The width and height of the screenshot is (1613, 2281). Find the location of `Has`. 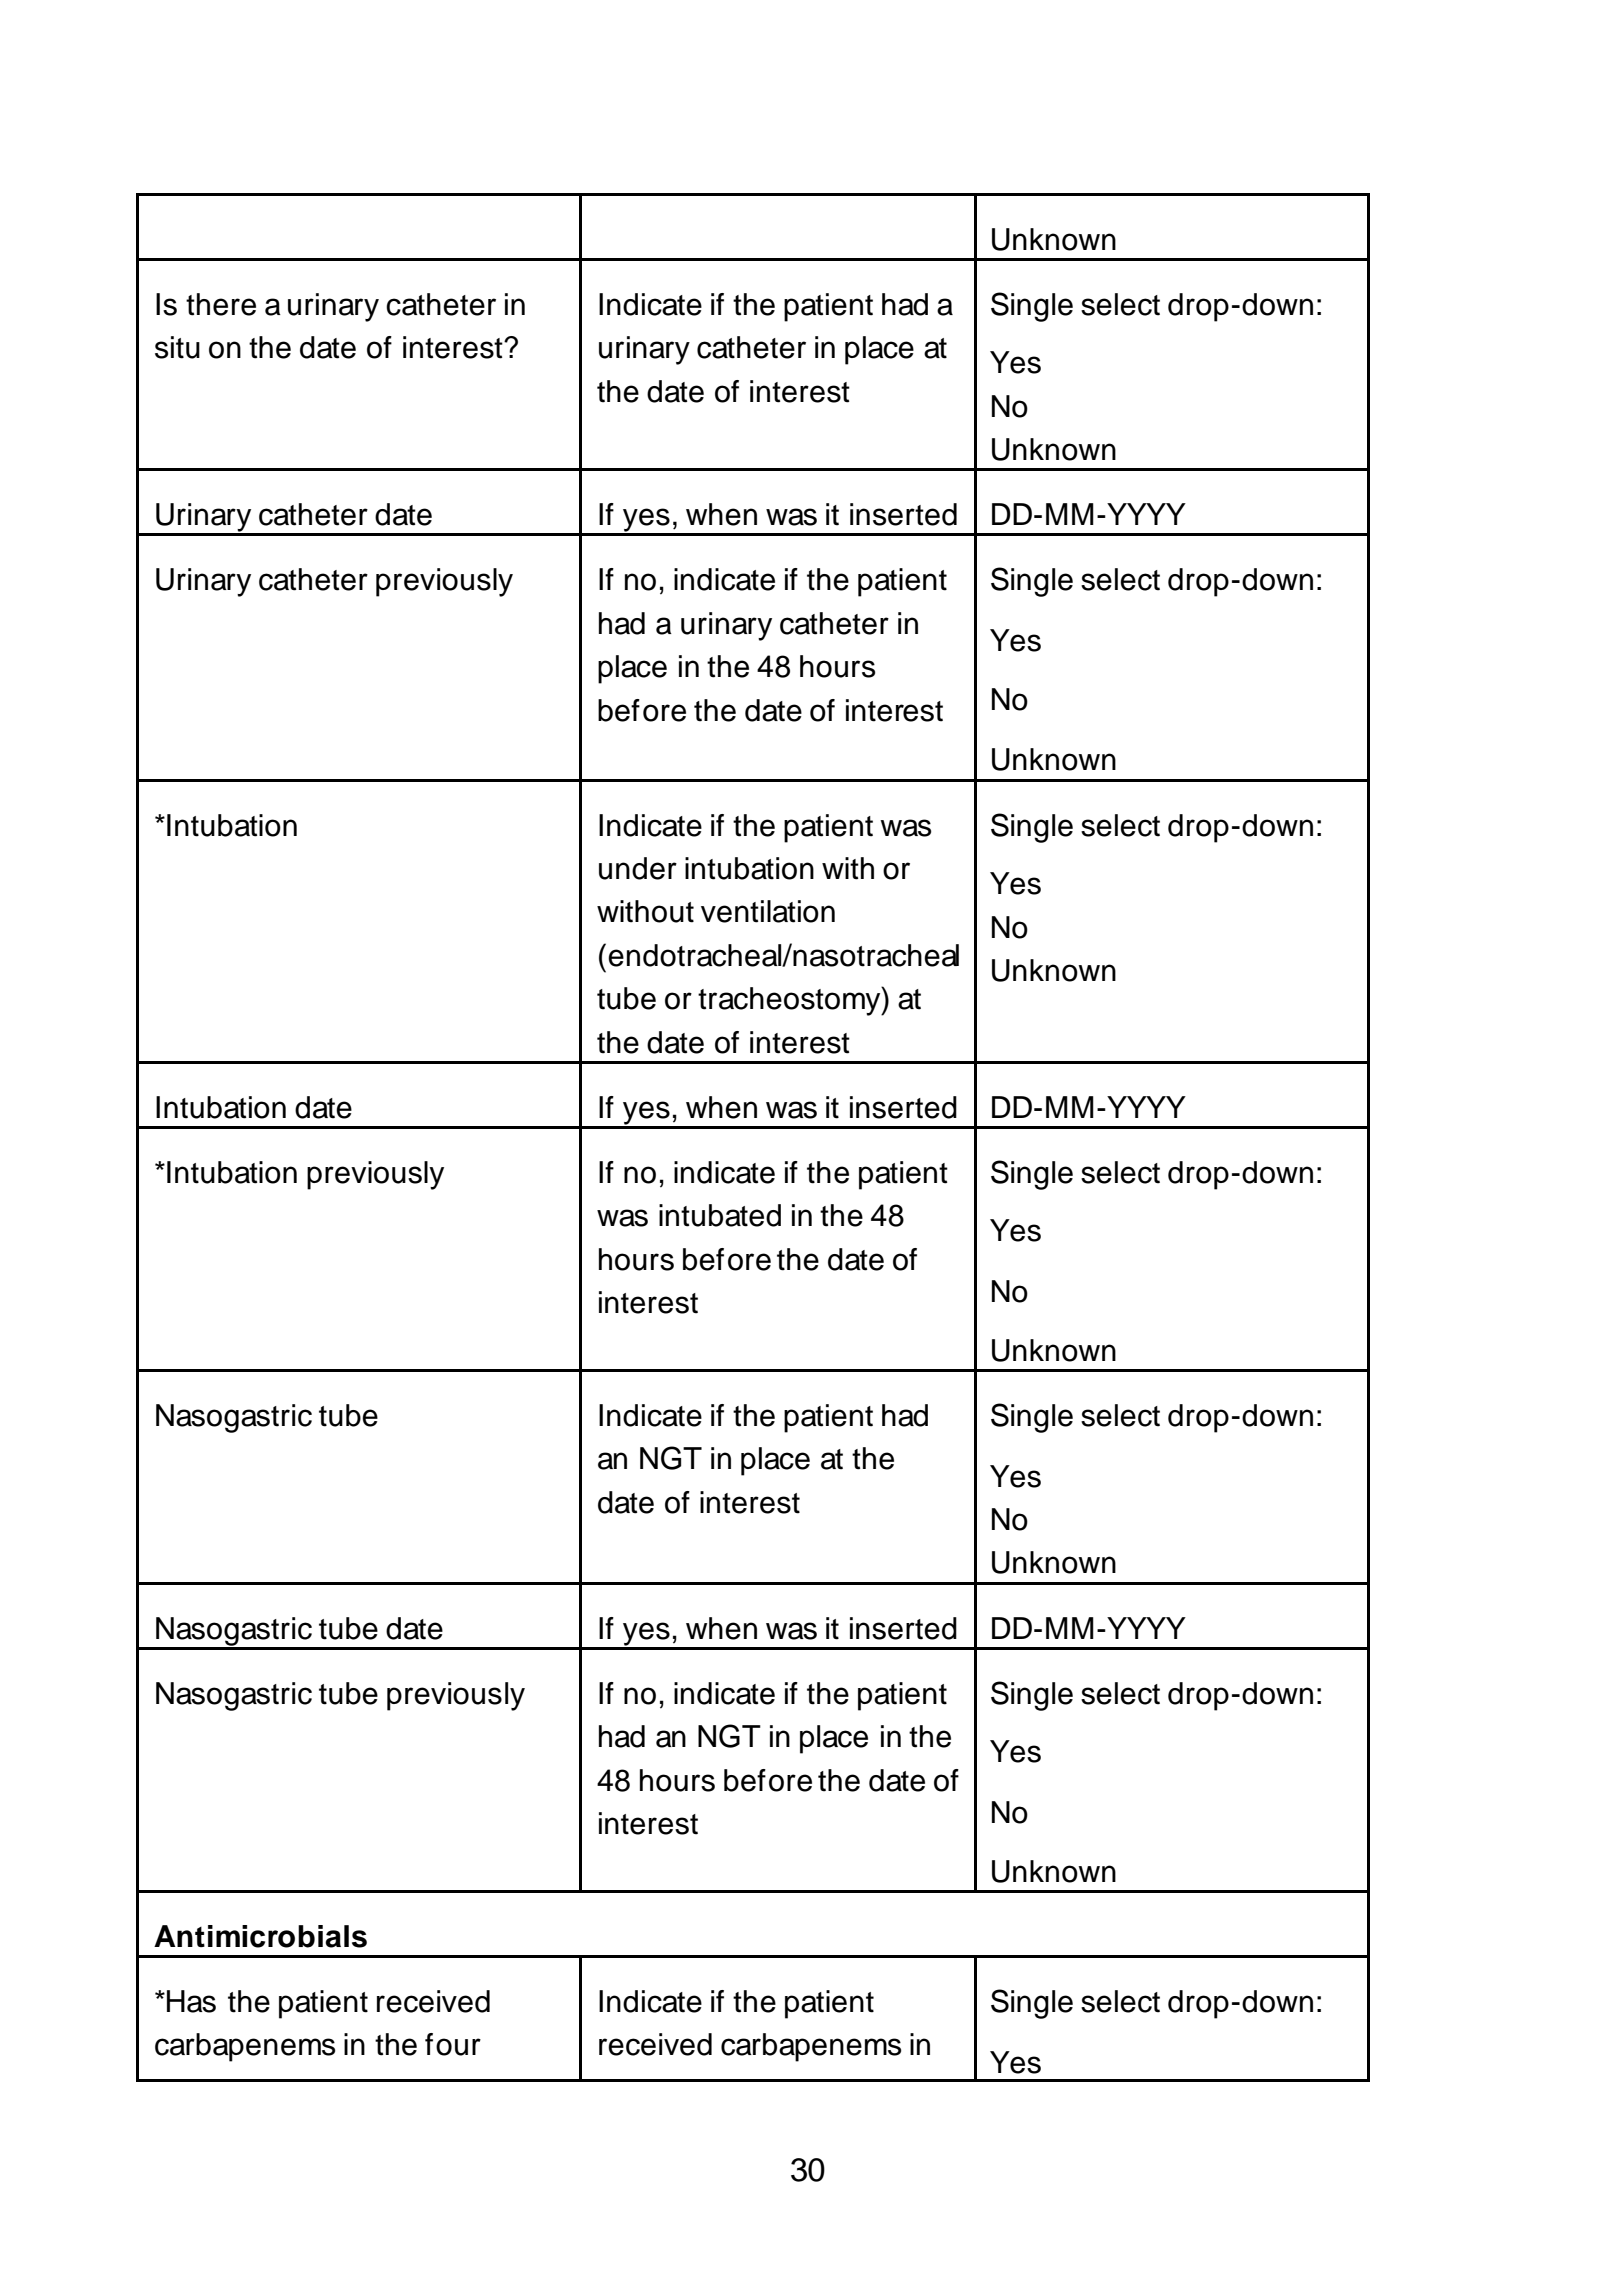

Has is located at coordinates (191, 2001).
